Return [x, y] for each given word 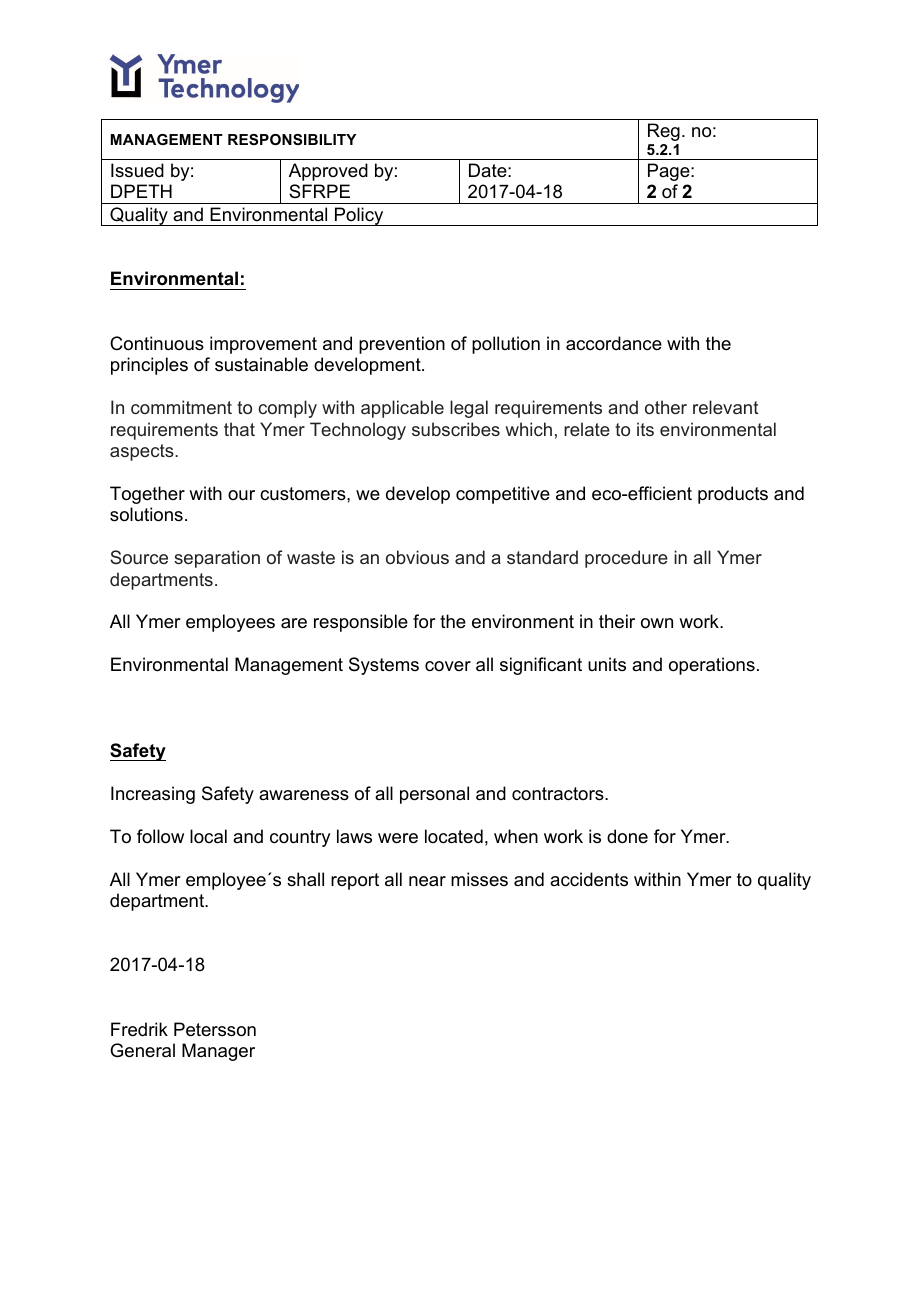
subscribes [456, 429]
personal [434, 795]
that [239, 429]
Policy [359, 216]
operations [712, 666]
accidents [589, 879]
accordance [614, 343]
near [427, 881]
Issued [137, 170]
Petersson [215, 1029]
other [666, 407]
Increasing [153, 795]
